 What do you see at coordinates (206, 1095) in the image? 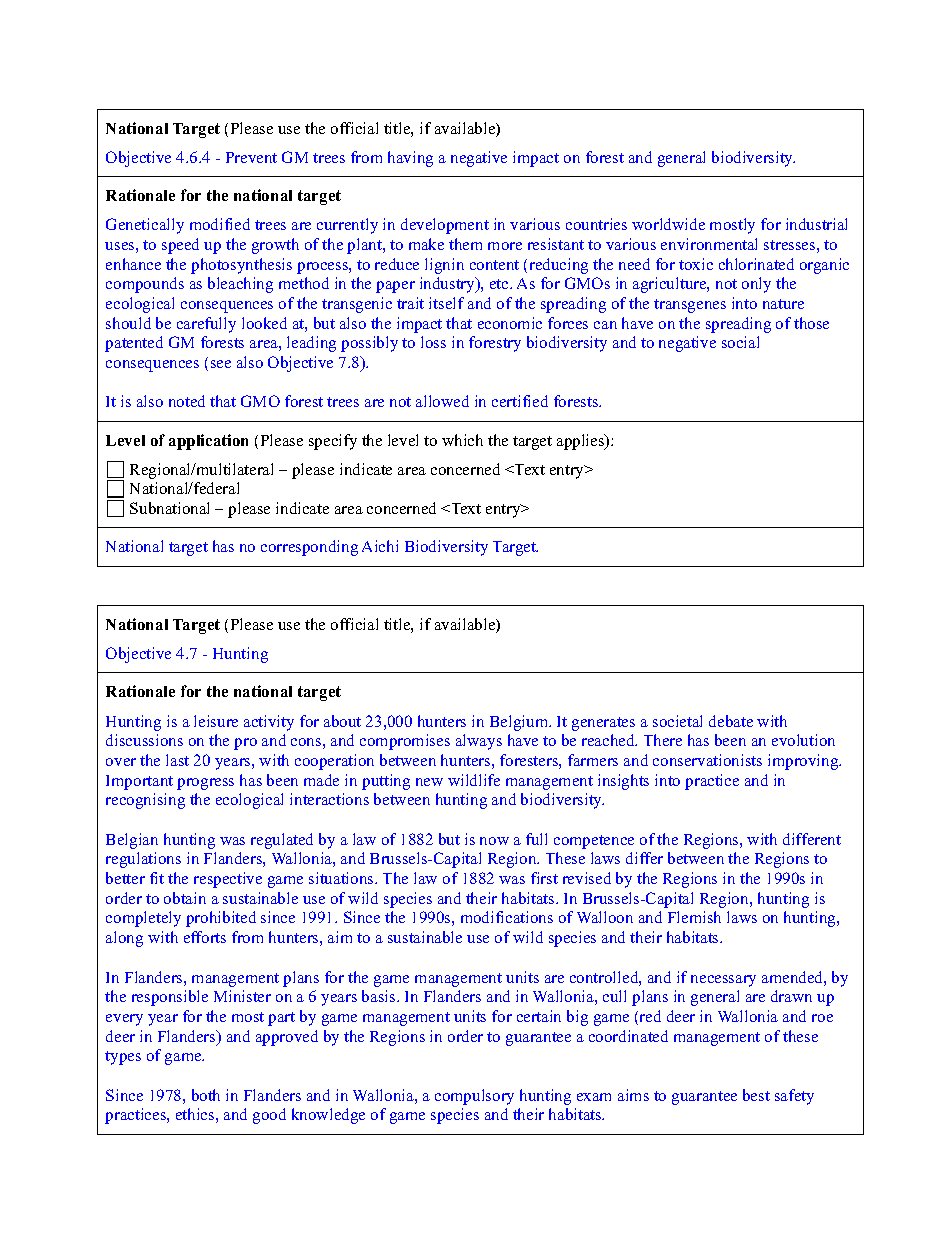
I see `both` at bounding box center [206, 1095].
